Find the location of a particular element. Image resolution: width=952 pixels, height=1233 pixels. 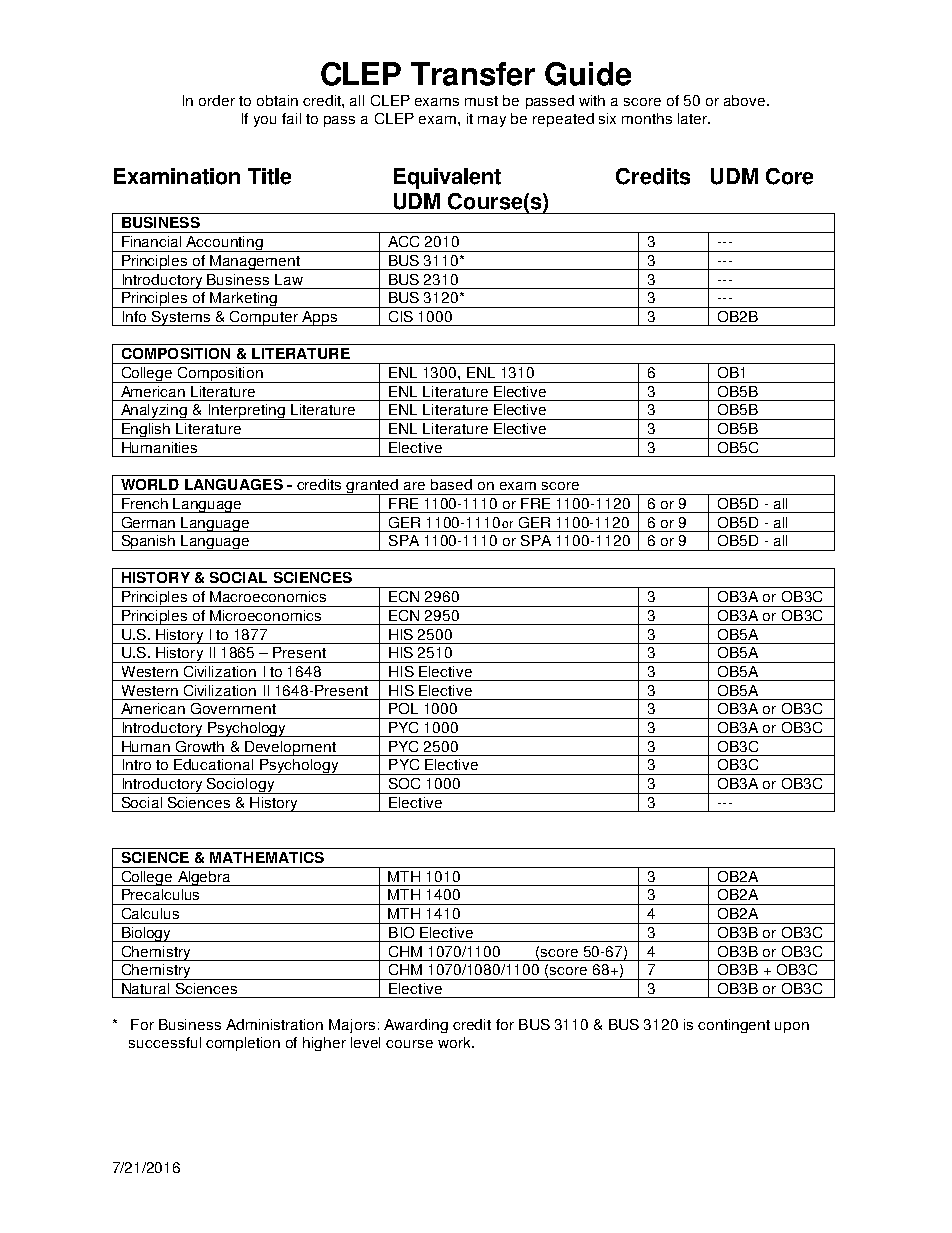

Interpreting is located at coordinates (246, 412).
